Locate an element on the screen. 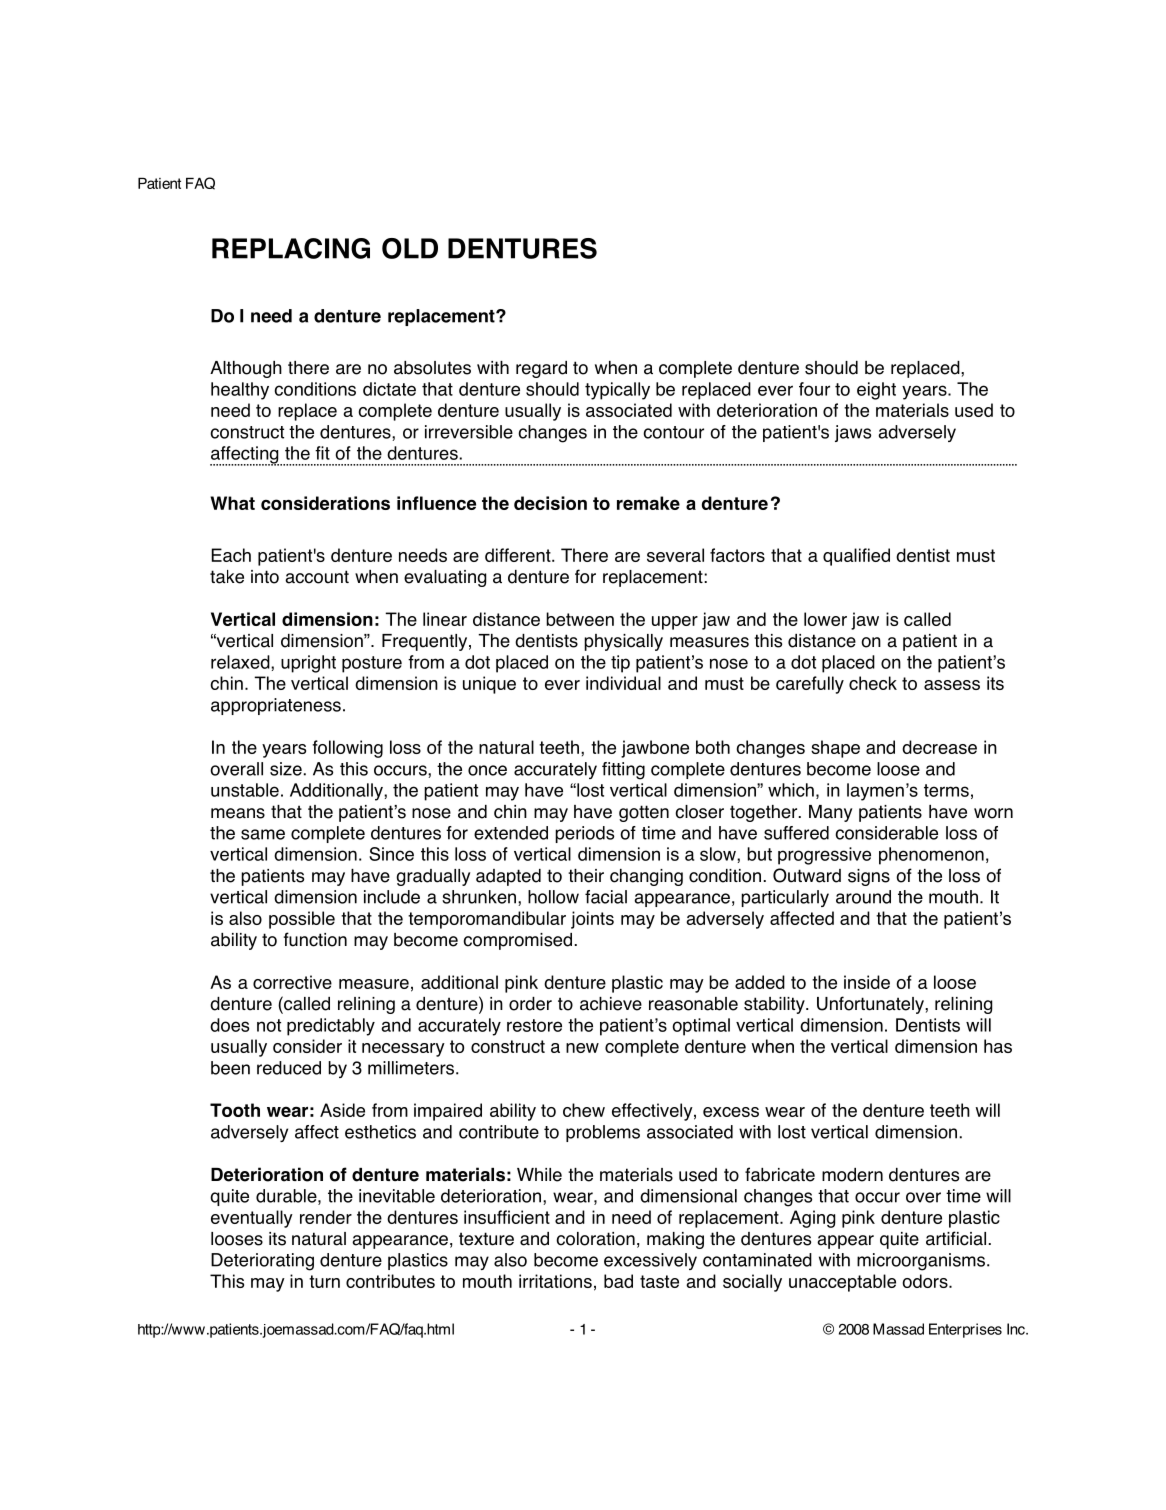  joints is located at coordinates (592, 920).
